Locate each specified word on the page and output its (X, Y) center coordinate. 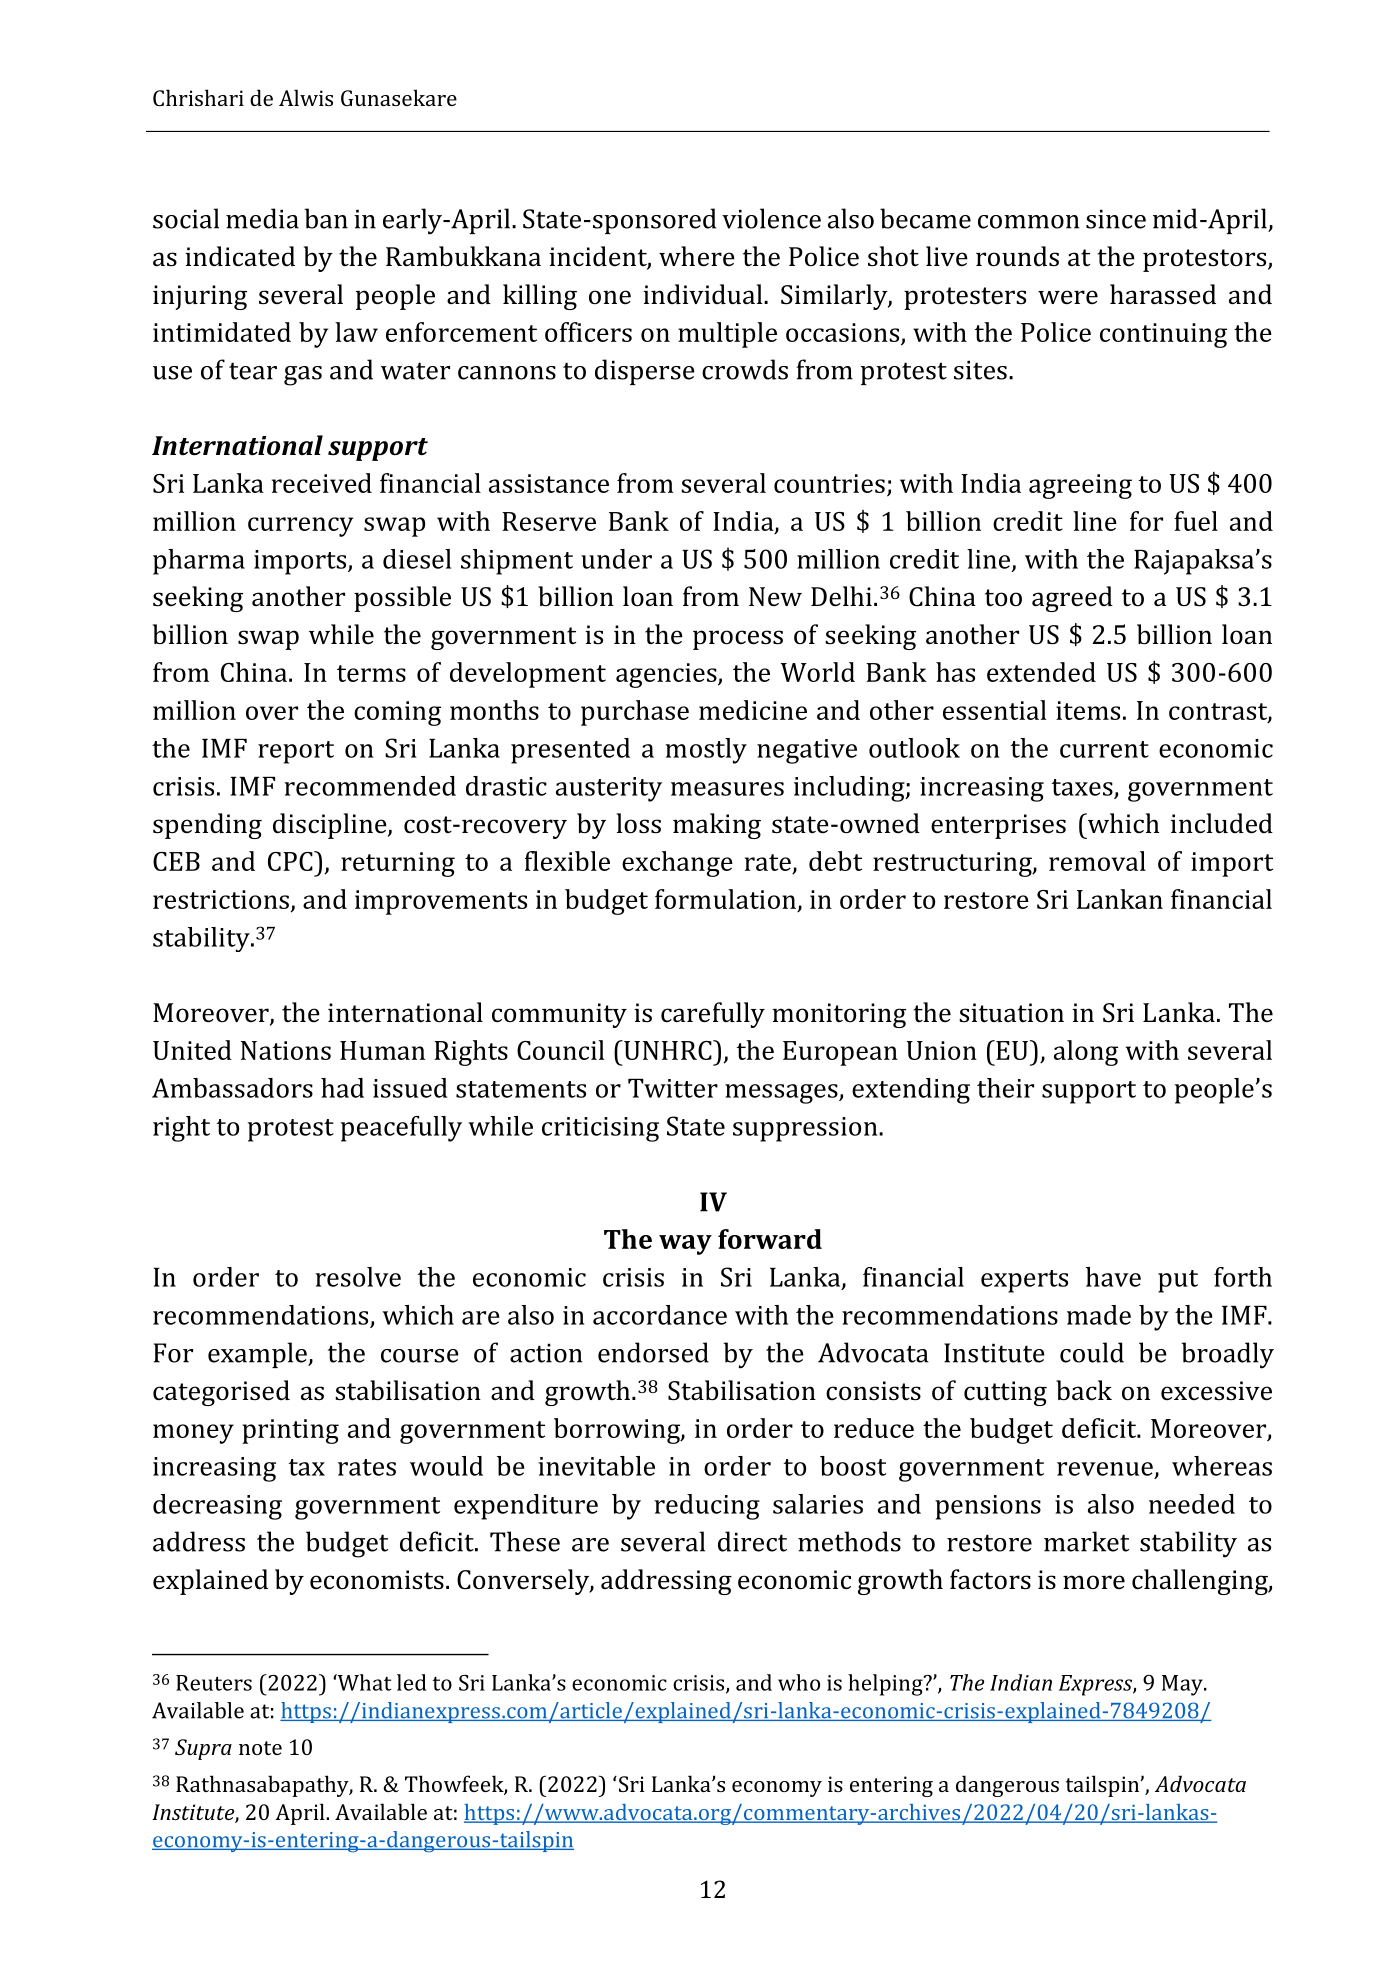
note (260, 1748)
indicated (240, 256)
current (1104, 749)
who (799, 1682)
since (1116, 219)
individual (704, 294)
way (685, 1245)
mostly (706, 751)
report (296, 752)
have (1113, 1277)
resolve (358, 1277)
